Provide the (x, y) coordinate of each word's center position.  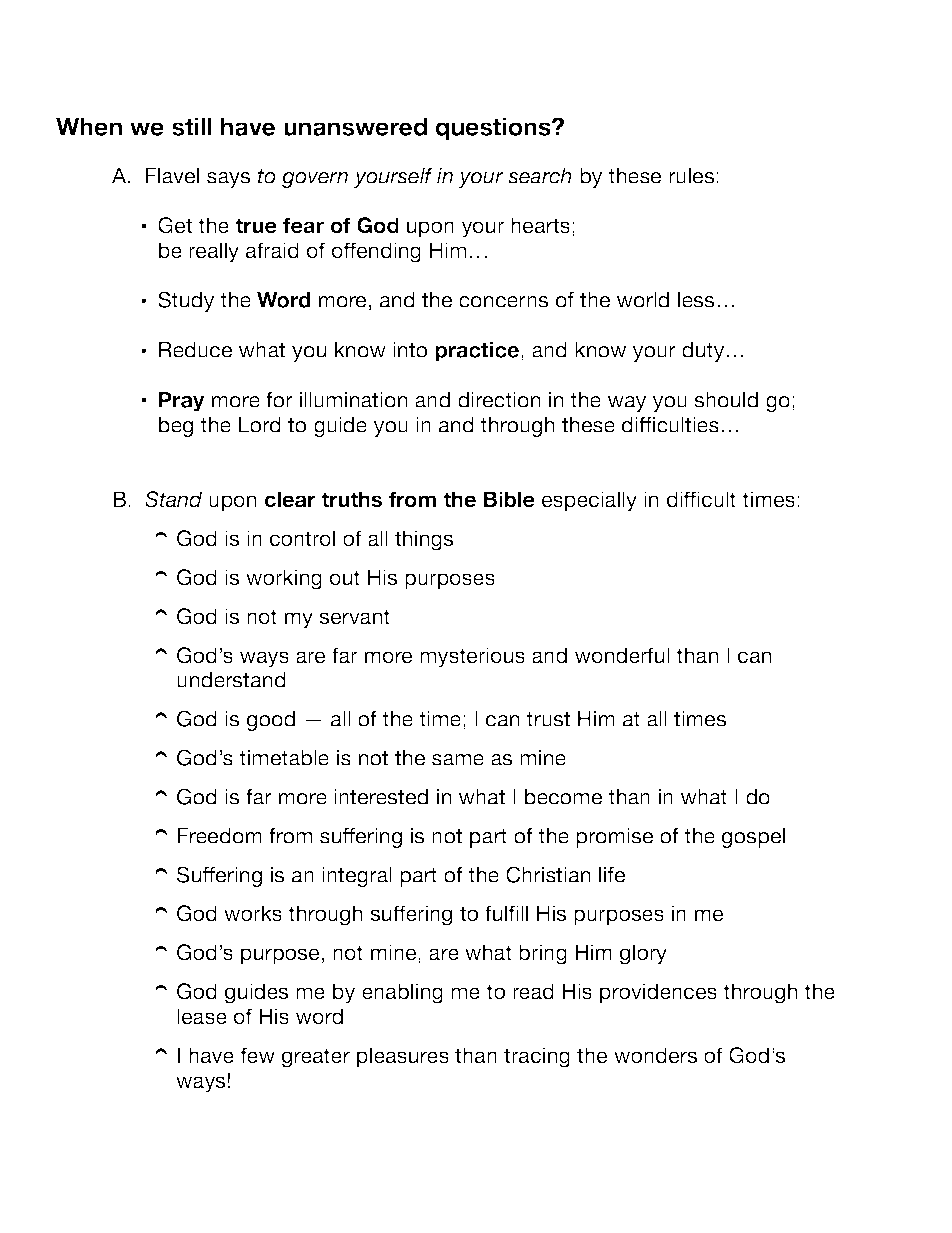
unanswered (355, 126)
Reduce (195, 350)
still (192, 126)
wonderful (622, 655)
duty (704, 352)
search (540, 176)
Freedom (219, 836)
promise (614, 838)
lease (202, 1016)
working (284, 579)
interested (381, 797)
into (410, 350)
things (424, 540)
